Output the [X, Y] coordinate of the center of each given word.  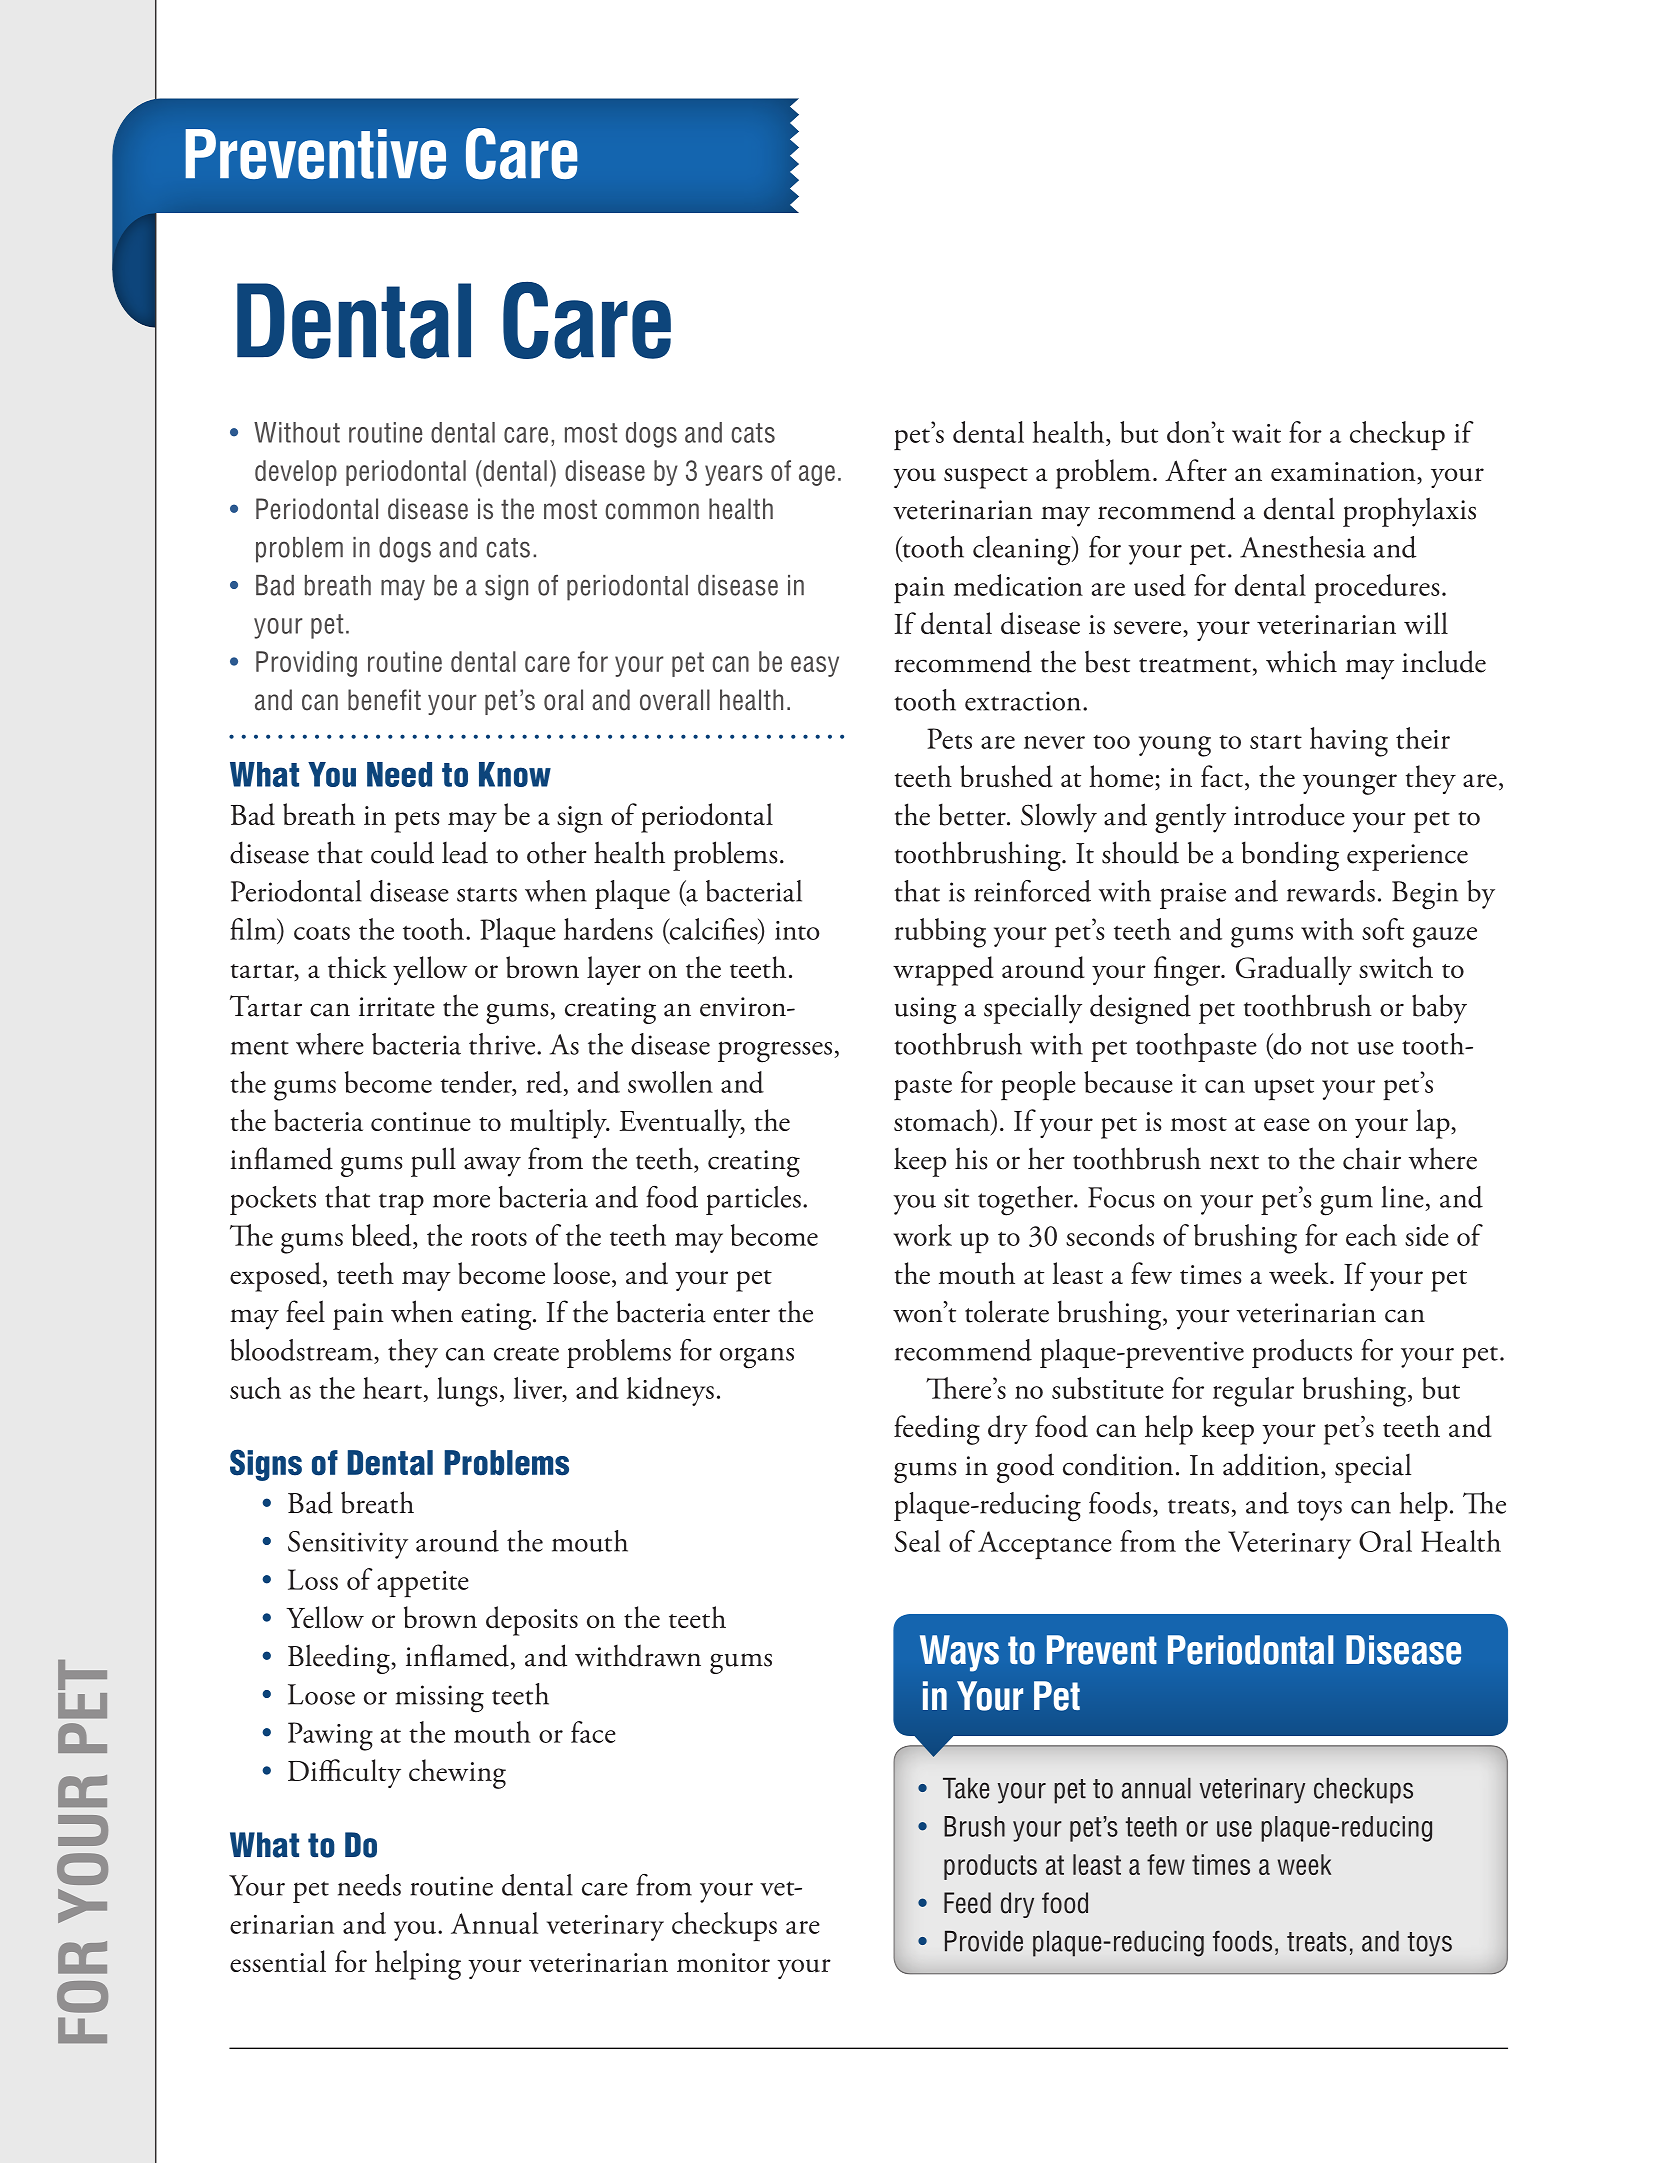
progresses [776, 1052]
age [817, 475]
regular [1253, 1392]
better [973, 814]
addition [1272, 1465]
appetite [423, 1584]
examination [1344, 473]
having [1349, 742]
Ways [959, 1653]
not [1330, 1047]
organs [757, 1358]
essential [278, 1961]
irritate [397, 1007]
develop [296, 473]
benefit [384, 700]
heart [392, 1388]
